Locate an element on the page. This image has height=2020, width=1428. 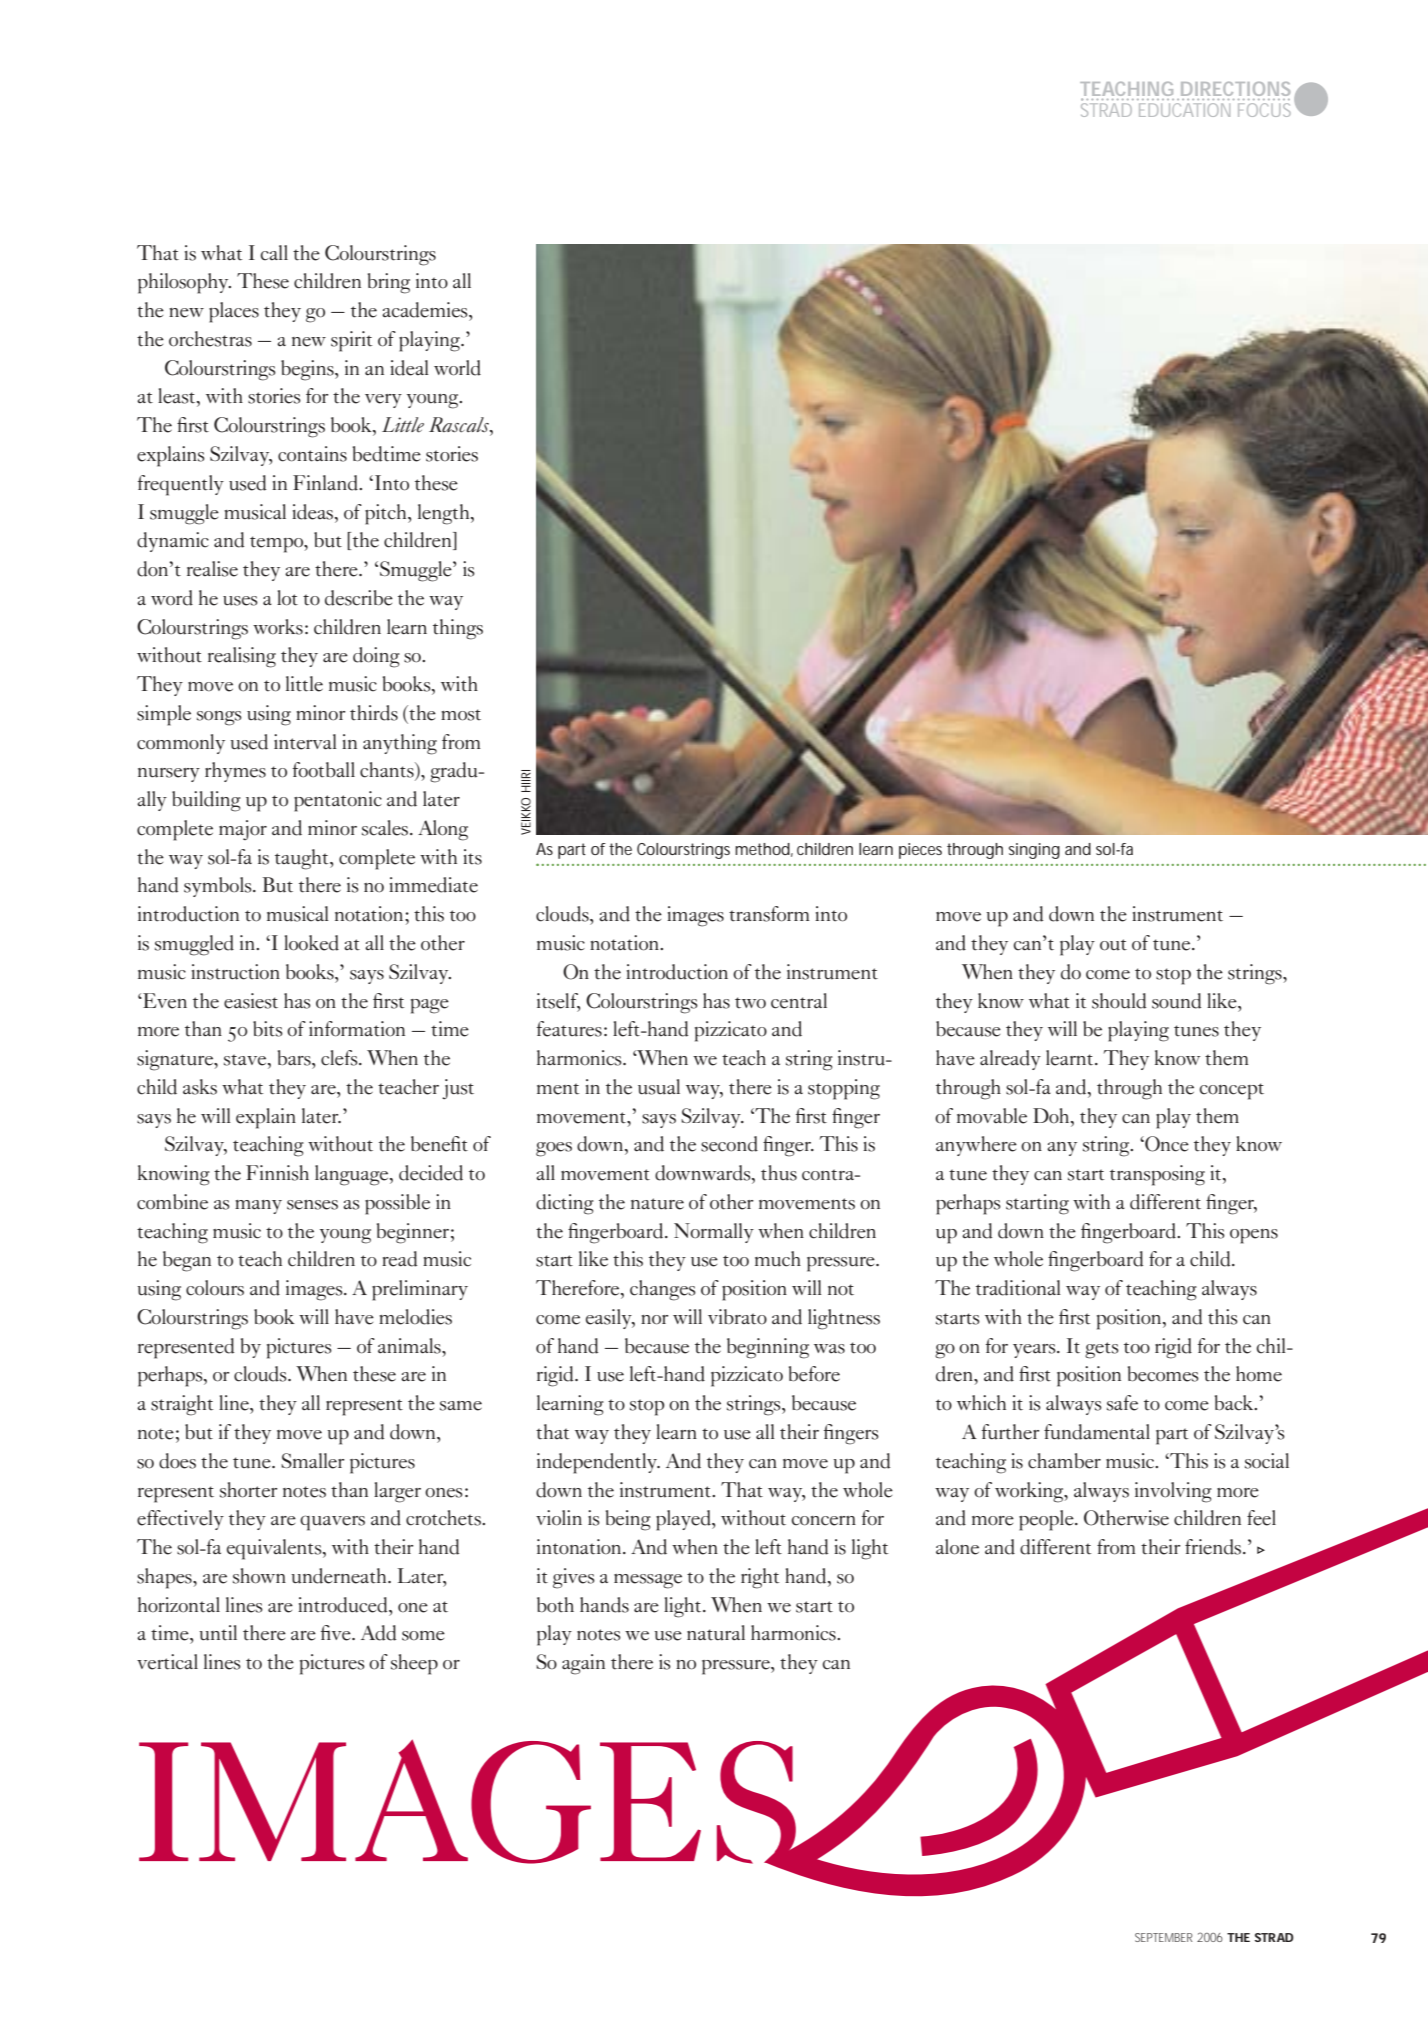
singing is located at coordinates (1034, 851).
